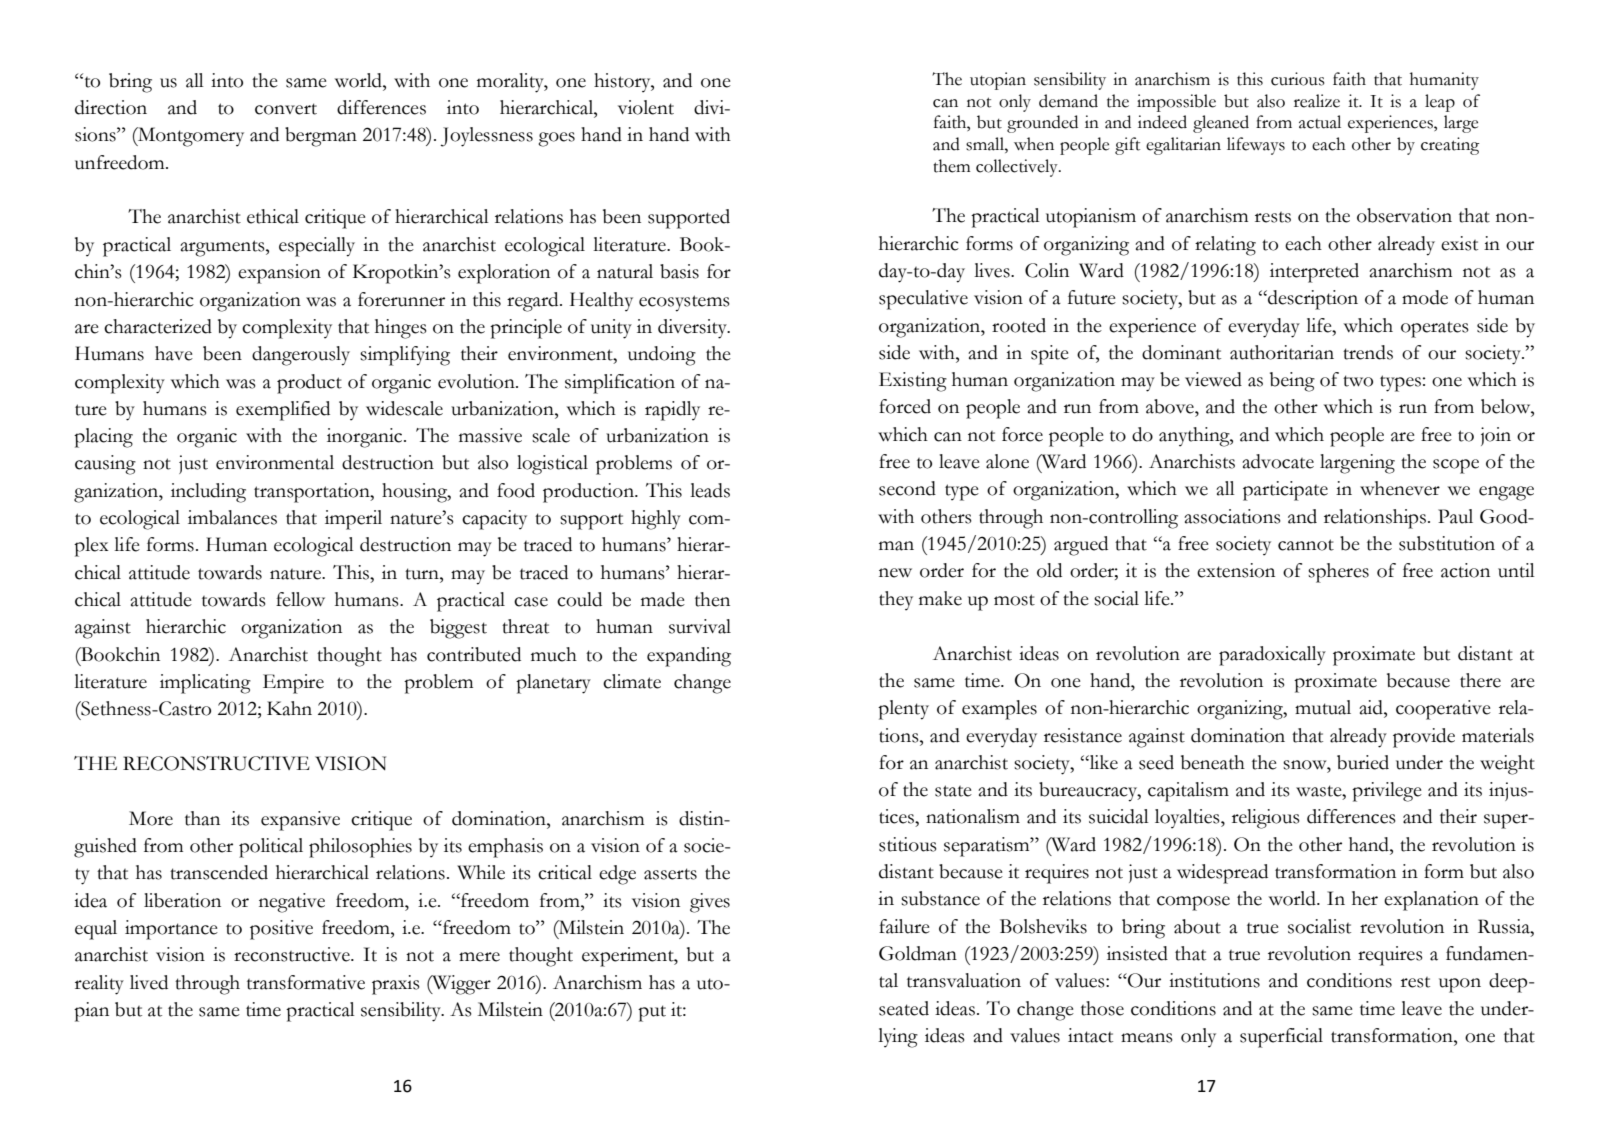  What do you see at coordinates (1317, 101) in the page?
I see `realize` at bounding box center [1317, 101].
